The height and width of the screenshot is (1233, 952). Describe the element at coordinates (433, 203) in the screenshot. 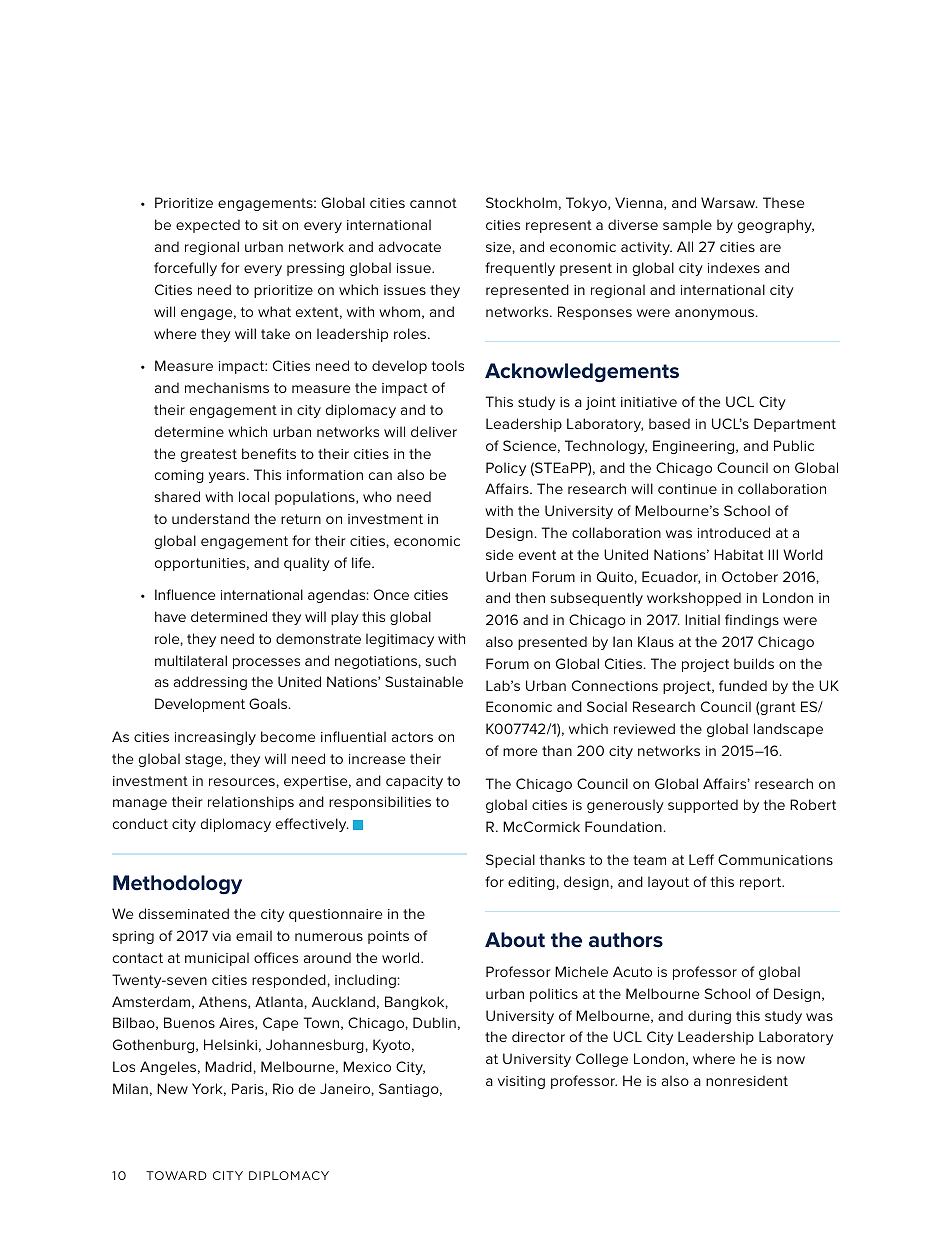

I see `cannot` at that location.
